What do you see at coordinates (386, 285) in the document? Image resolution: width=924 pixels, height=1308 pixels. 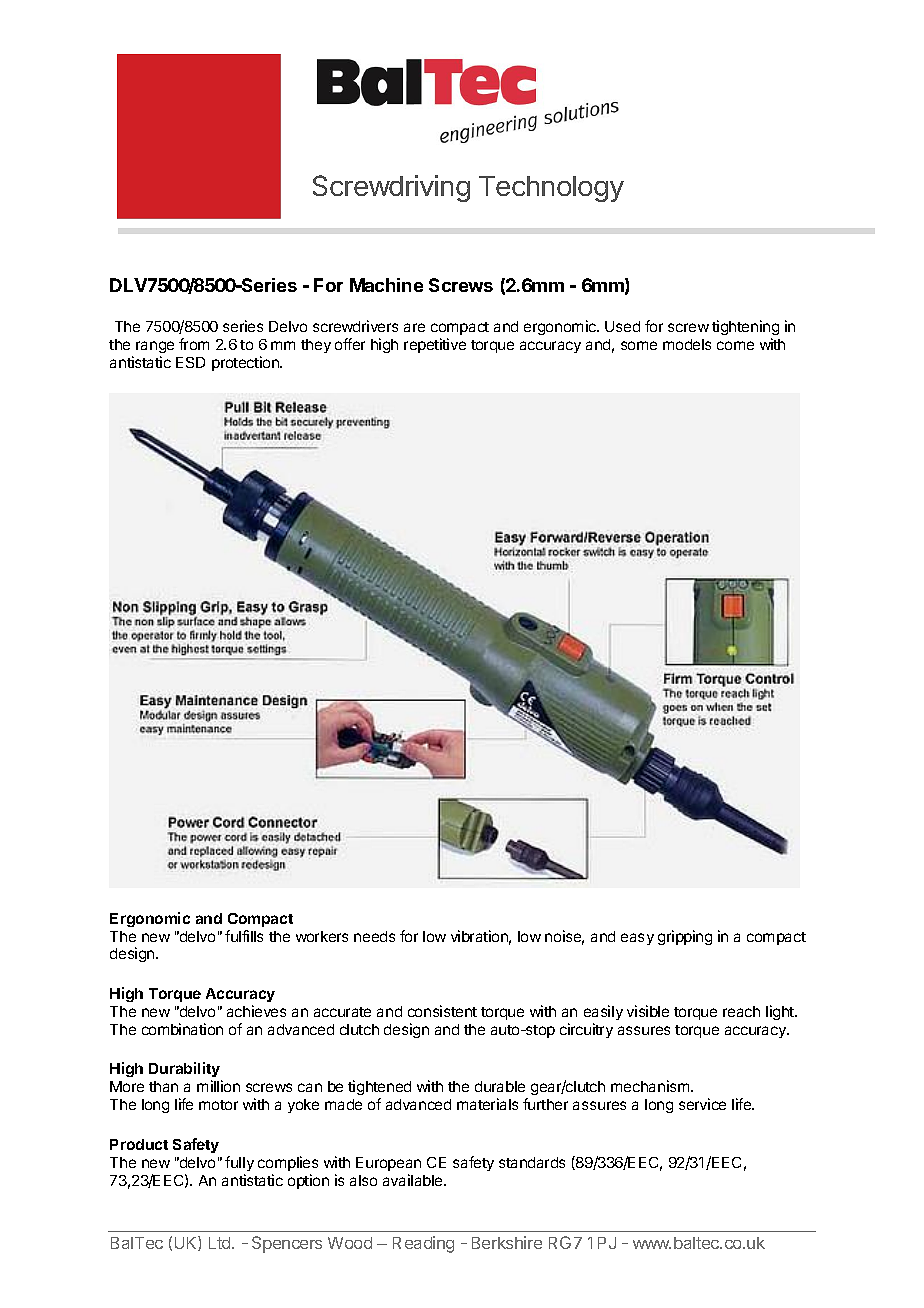 I see `Machine` at bounding box center [386, 285].
